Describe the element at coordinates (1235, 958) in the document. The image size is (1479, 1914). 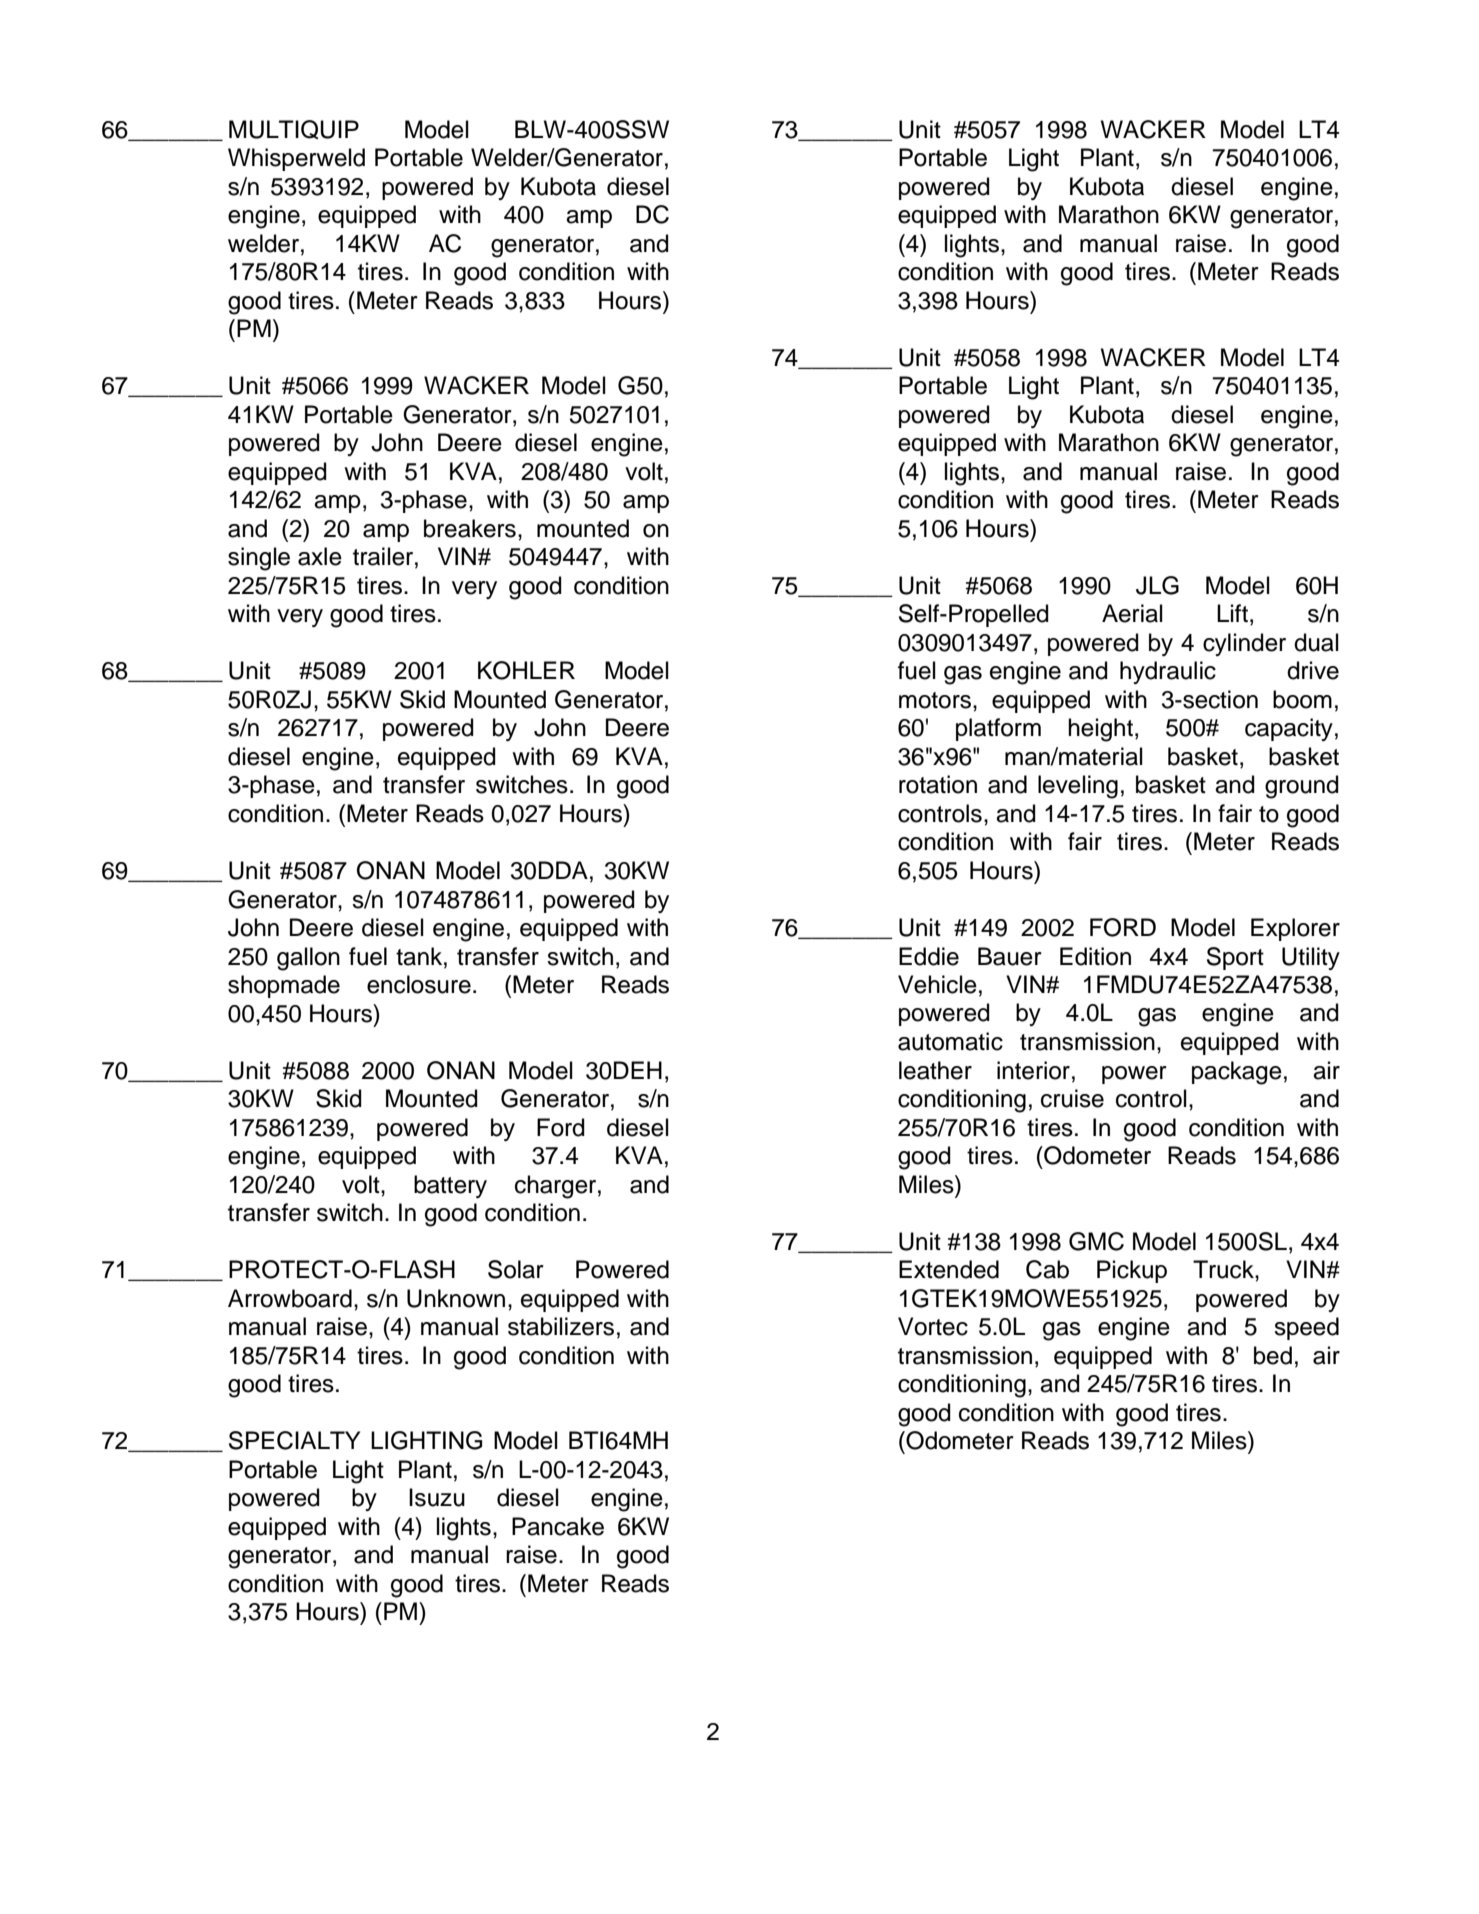
I see `Sport` at that location.
